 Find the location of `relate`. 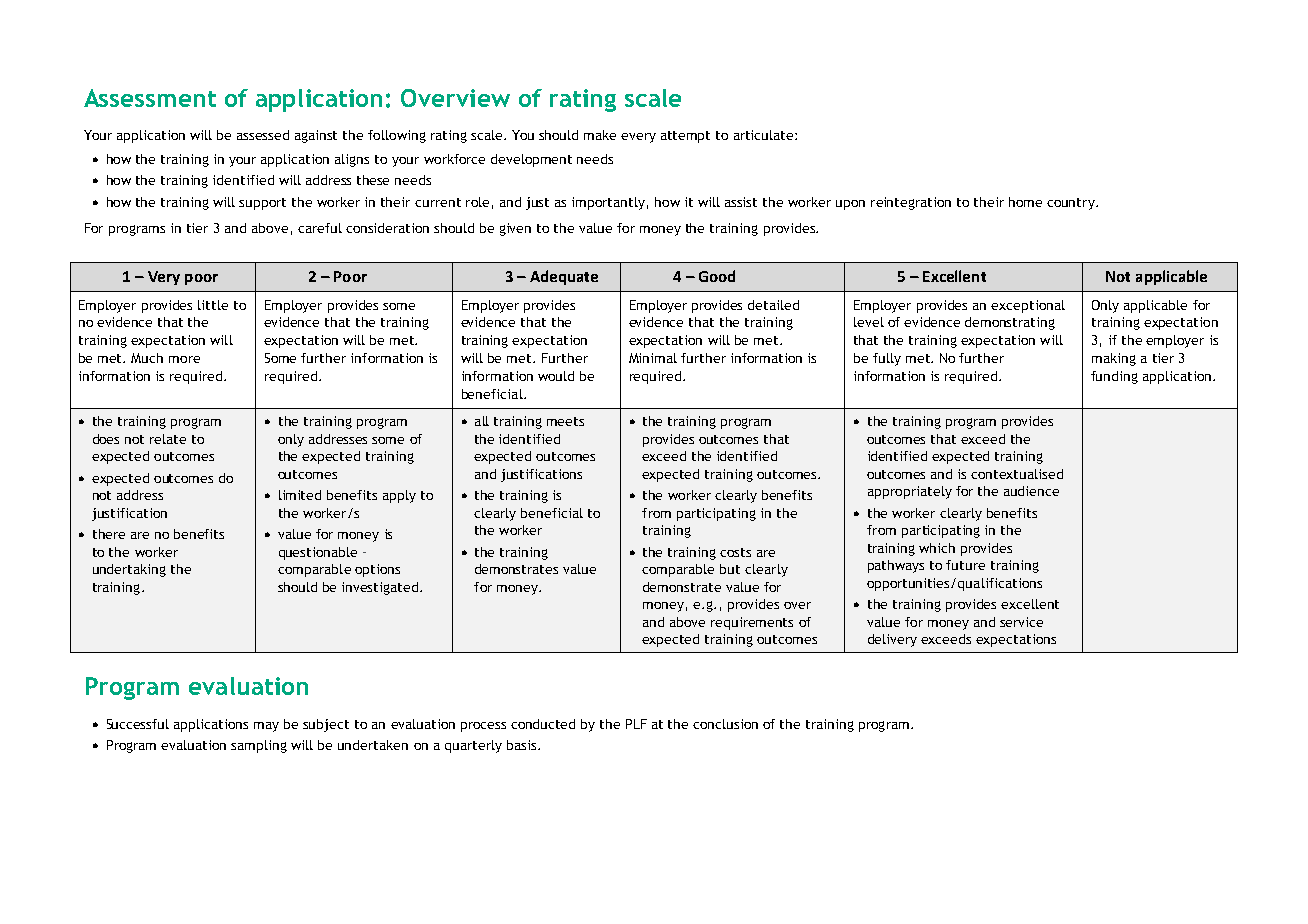

relate is located at coordinates (168, 439).
